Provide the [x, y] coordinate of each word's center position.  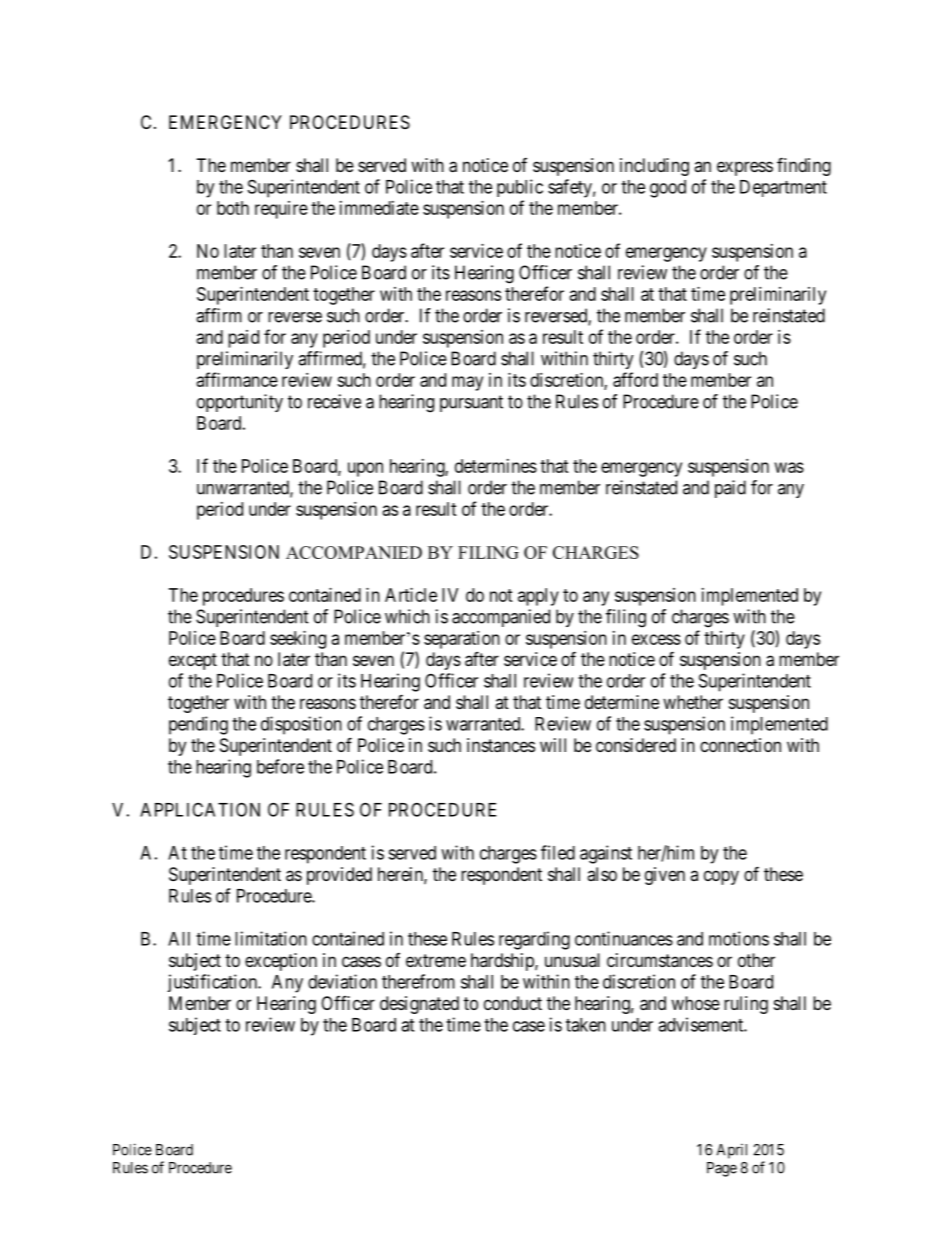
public [520, 188]
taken [586, 1025]
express [745, 168]
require [281, 210]
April [732, 1151]
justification [213, 983]
